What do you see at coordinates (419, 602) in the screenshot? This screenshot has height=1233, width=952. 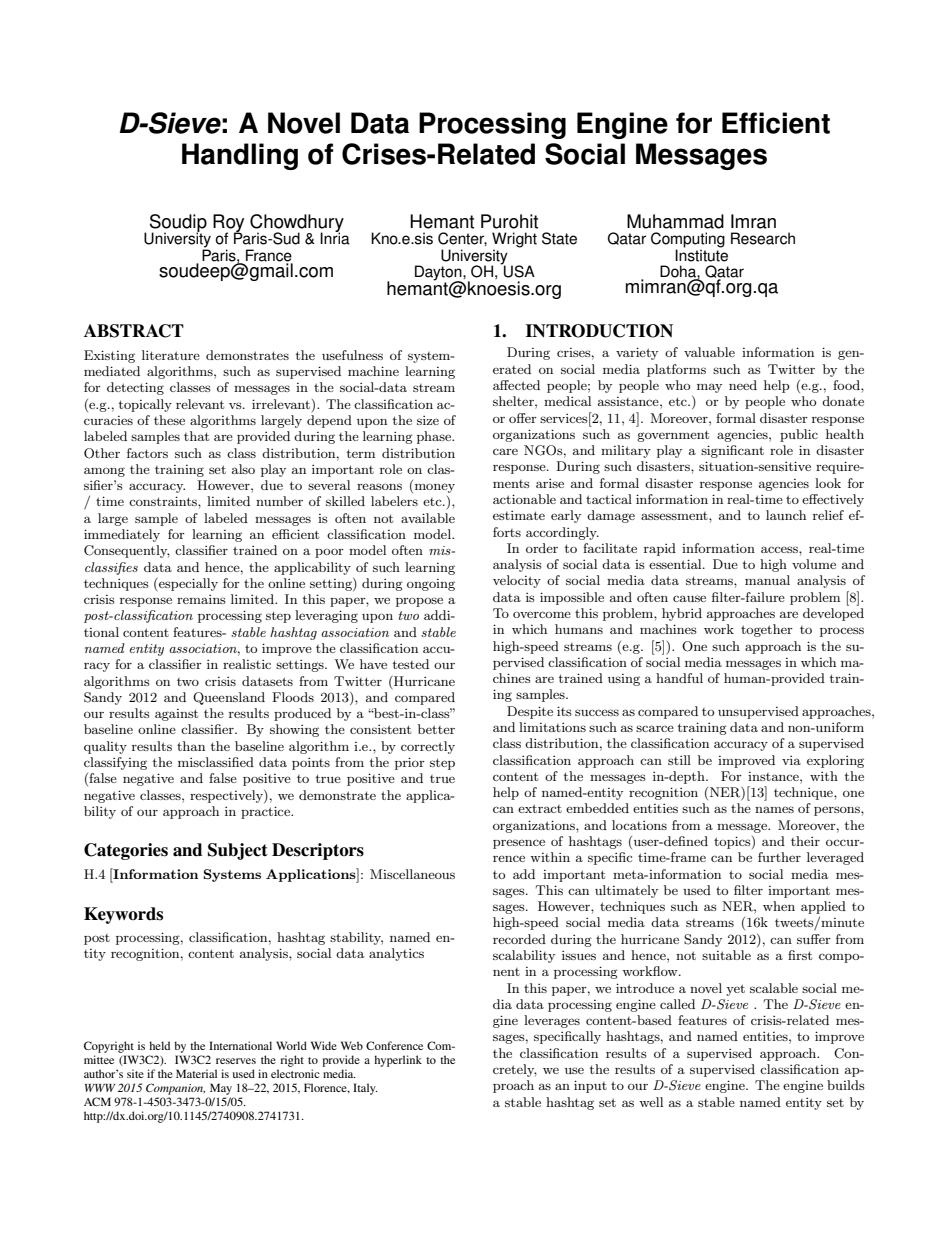 I see `propose` at bounding box center [419, 602].
